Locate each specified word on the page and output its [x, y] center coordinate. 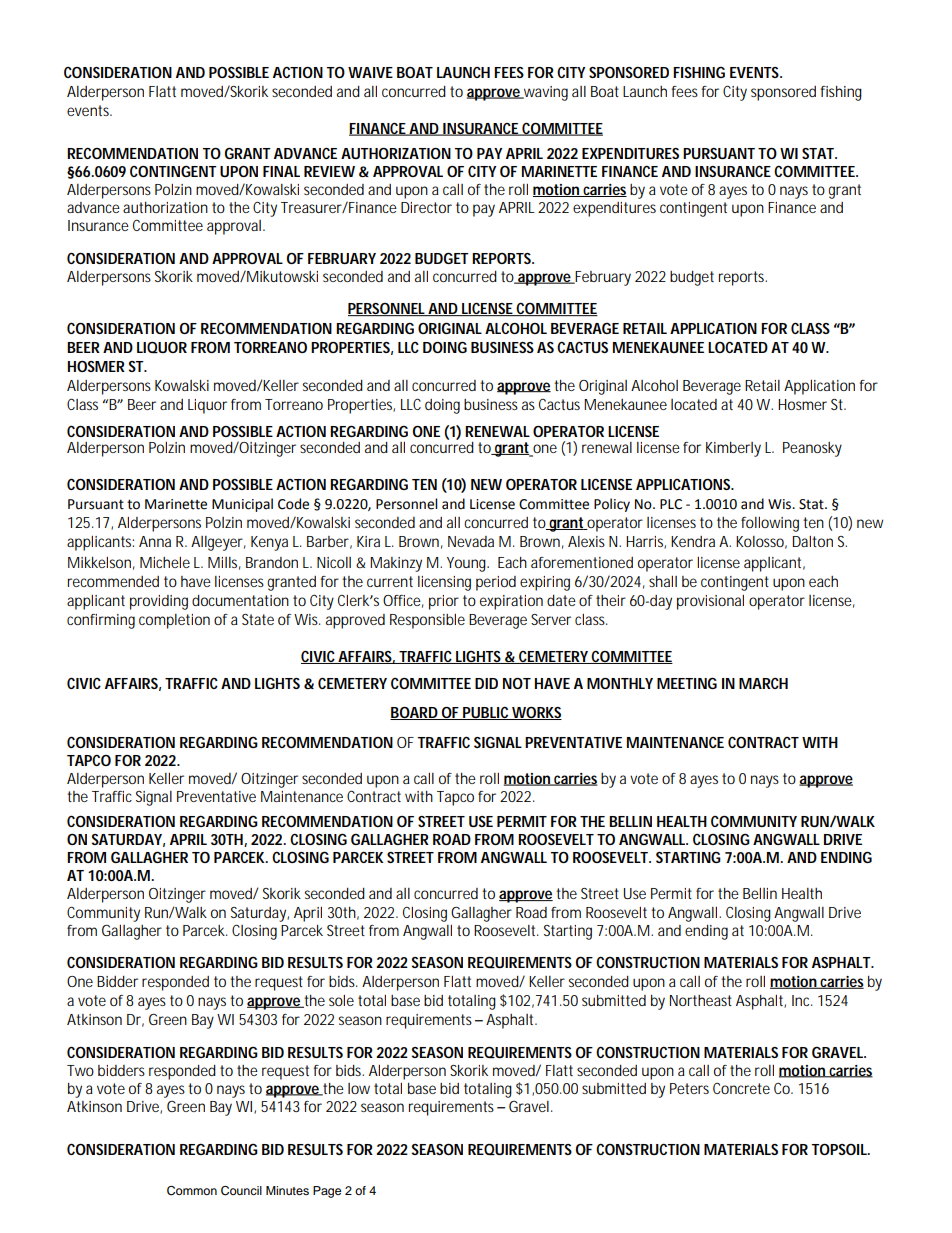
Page [327, 1192]
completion [174, 621]
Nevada [471, 541]
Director [426, 207]
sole [341, 1000]
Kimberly [733, 449]
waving [545, 93]
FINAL [281, 171]
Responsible [427, 621]
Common [192, 1191]
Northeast [701, 1000]
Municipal [242, 505]
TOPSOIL [841, 1149]
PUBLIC [486, 713]
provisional [710, 602]
